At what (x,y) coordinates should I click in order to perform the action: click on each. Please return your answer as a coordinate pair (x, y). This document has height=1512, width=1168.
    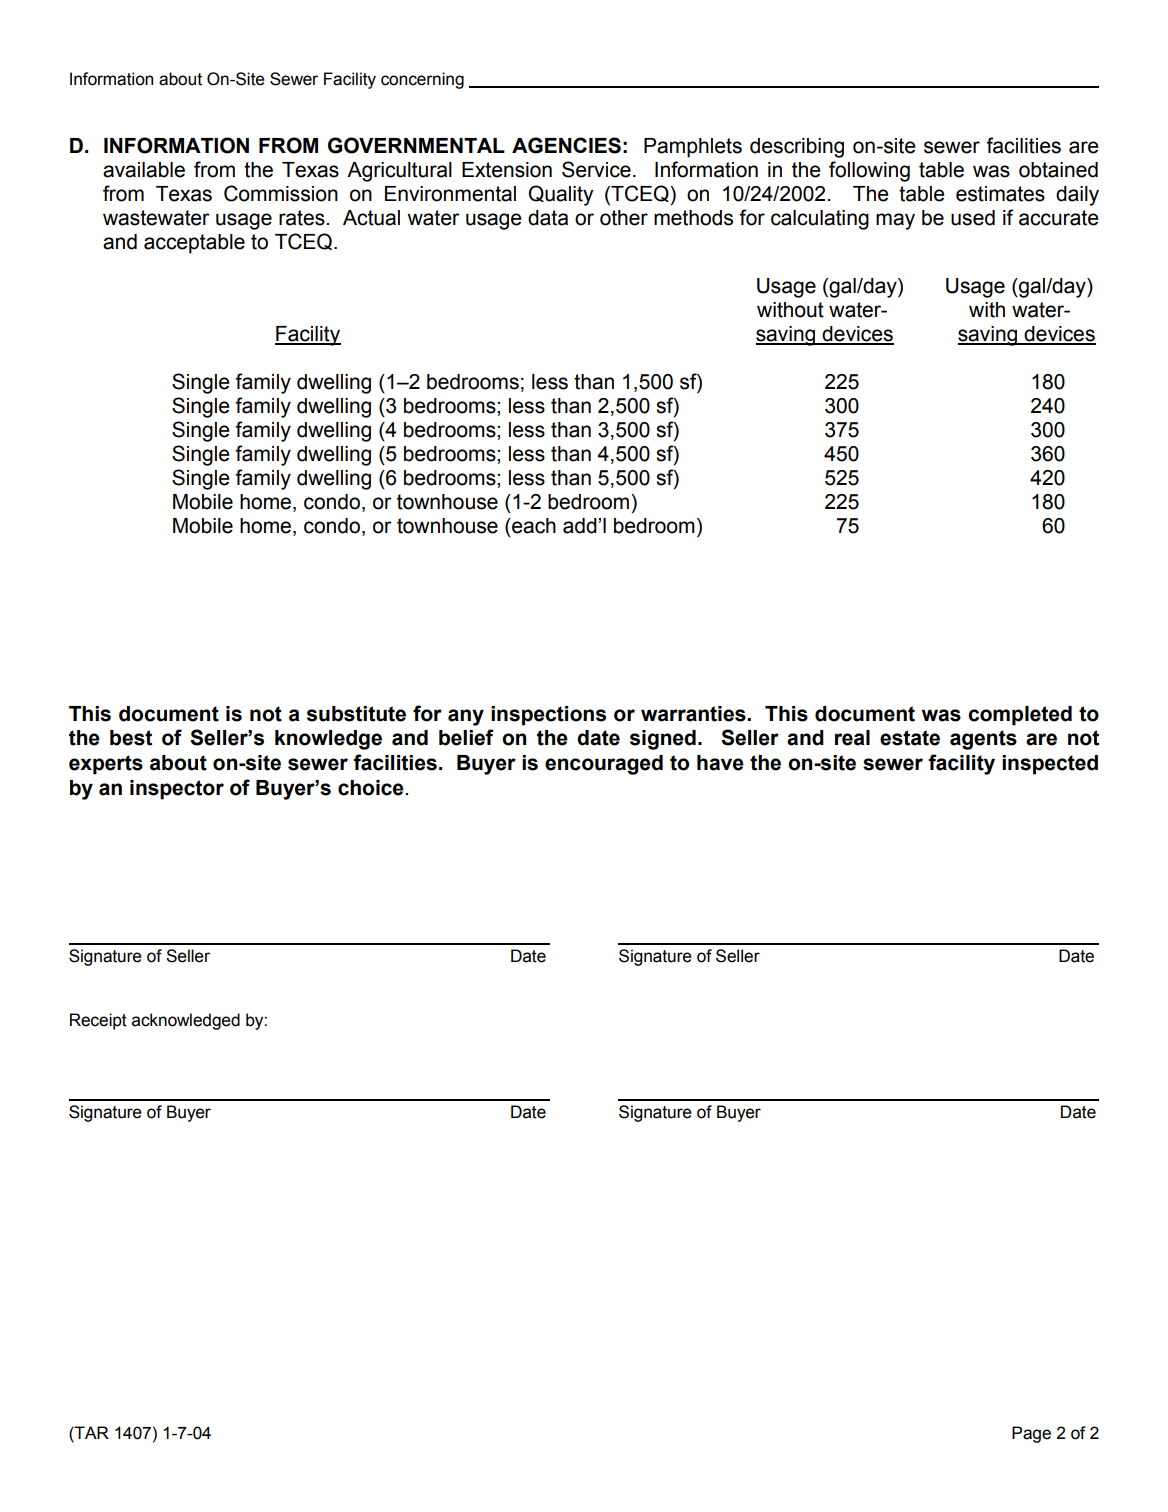
    Looking at the image, I should click on (533, 526).
